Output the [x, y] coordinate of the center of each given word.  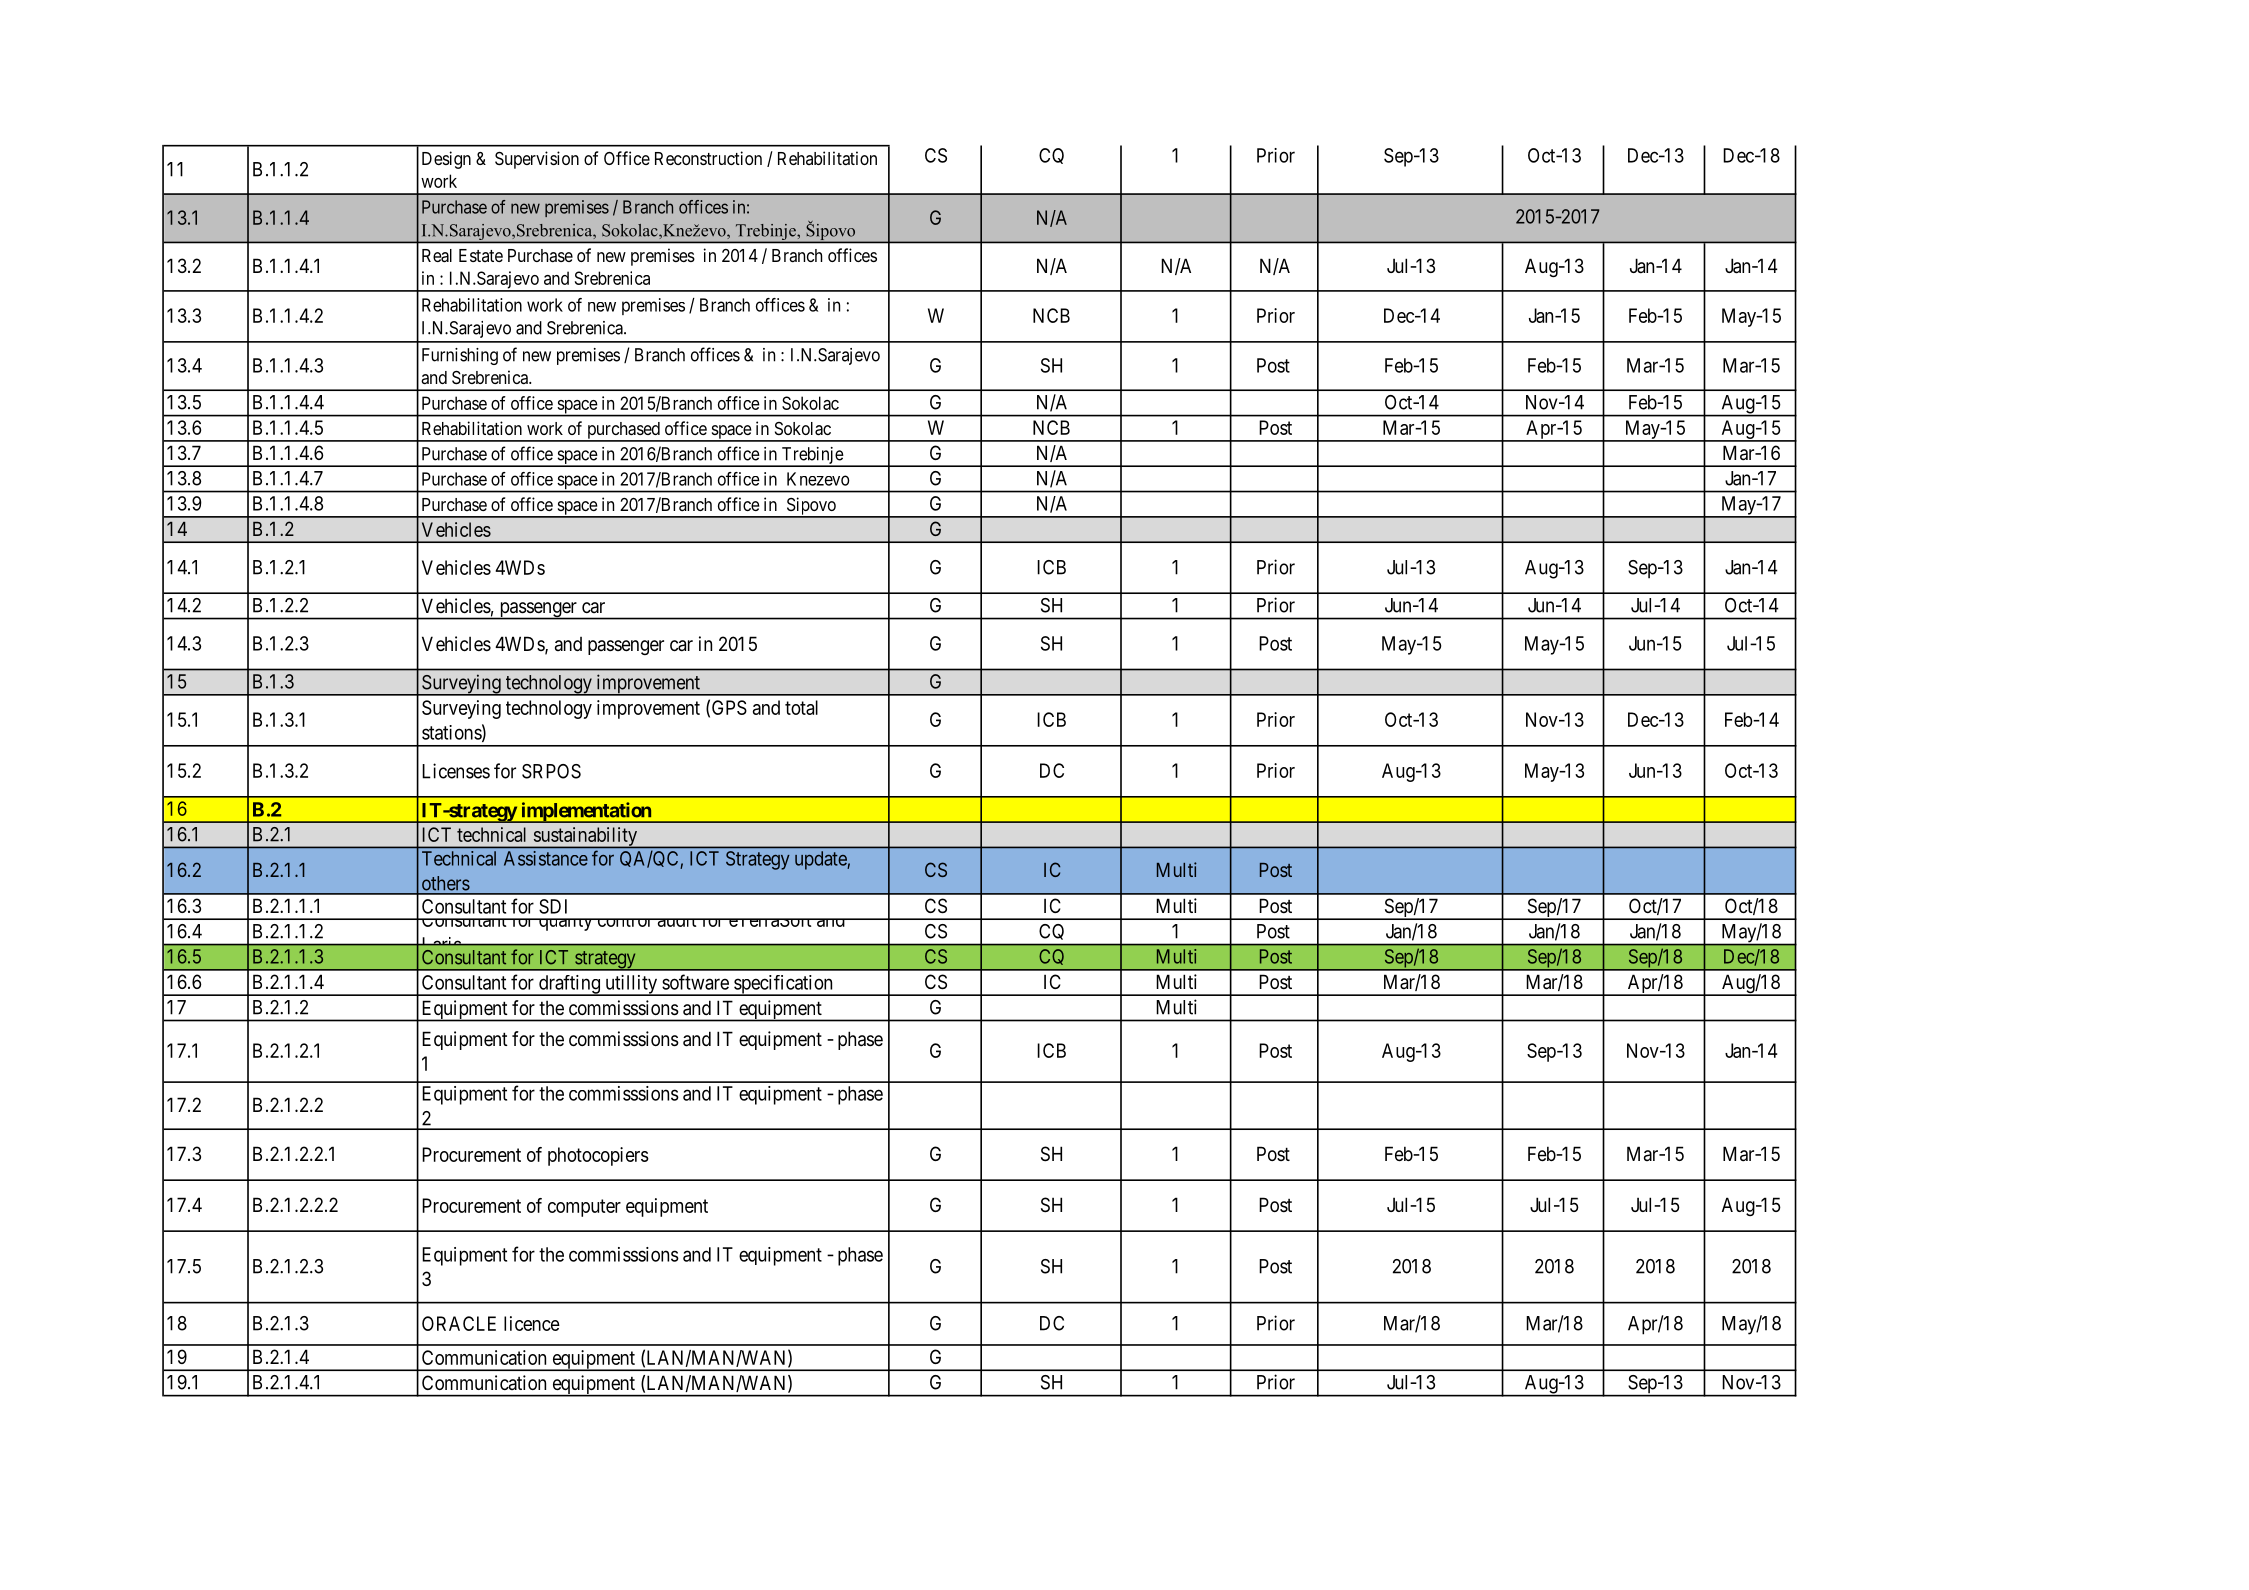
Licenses [456, 771]
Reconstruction [708, 158]
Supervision [537, 160]
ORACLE [459, 1323]
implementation [586, 812]
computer [584, 1208]
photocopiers [598, 1156]
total [801, 707]
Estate [481, 255]
